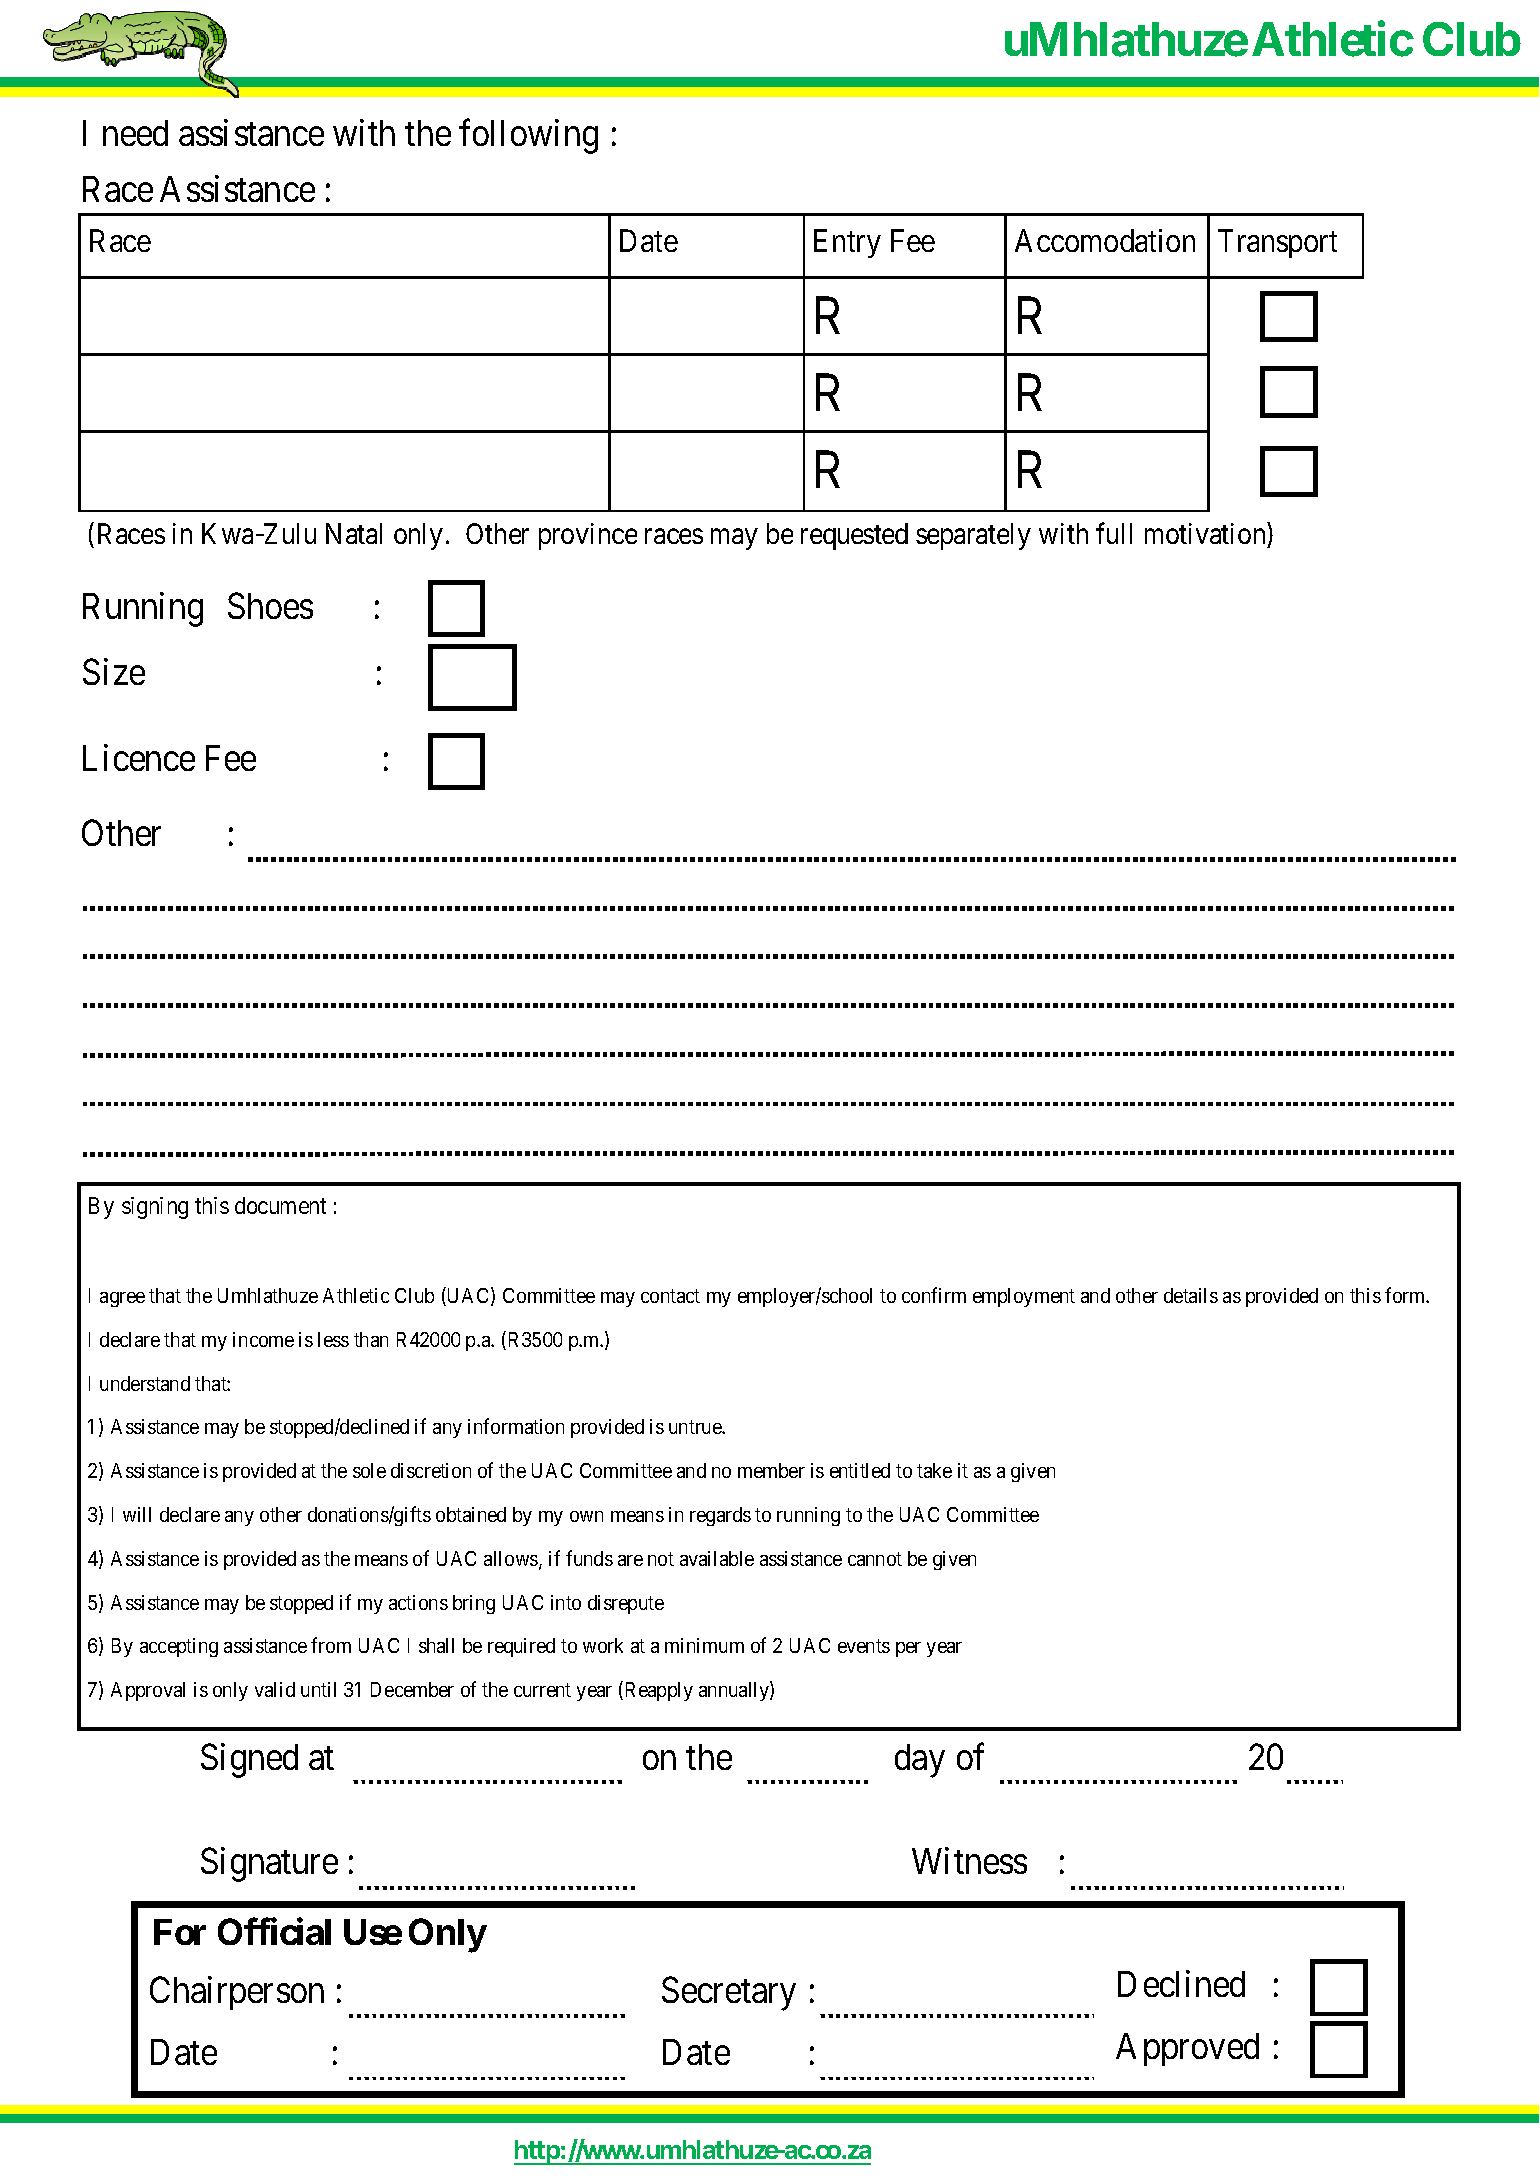  Describe the element at coordinates (237, 1993) in the document. I see `Chairperson` at that location.
